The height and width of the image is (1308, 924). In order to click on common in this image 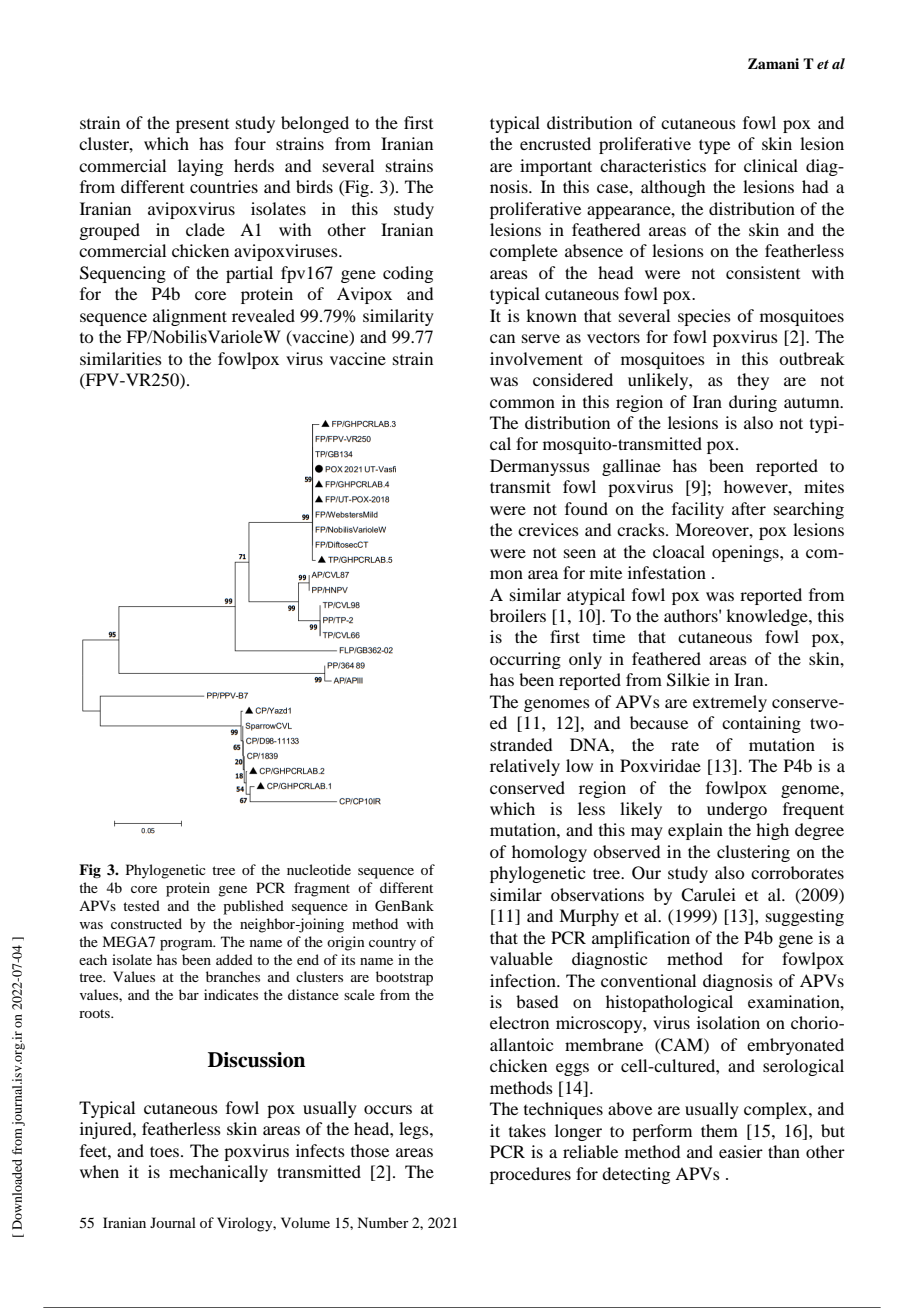, I will do `click(522, 403)`.
